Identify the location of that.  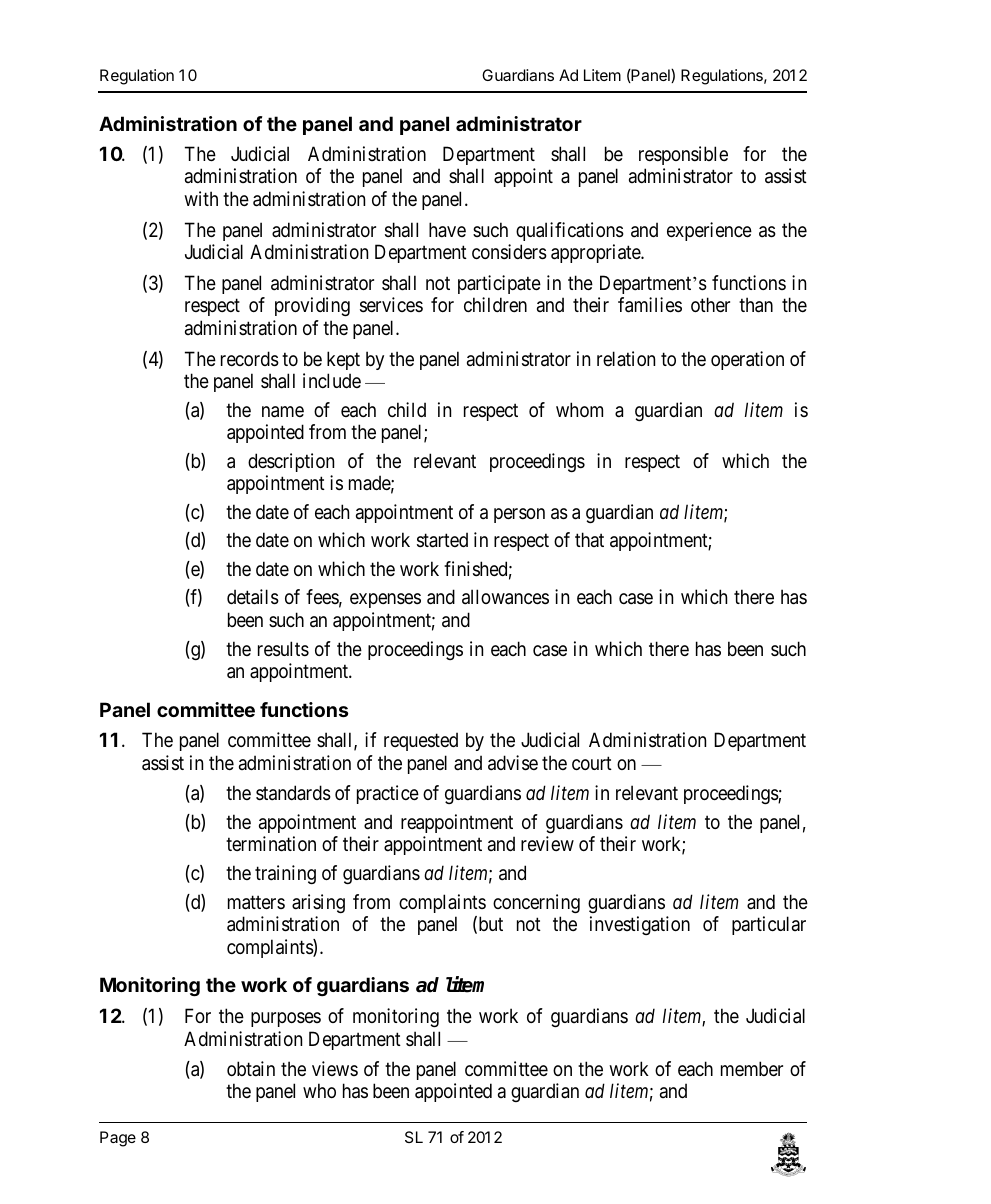
(589, 539).
